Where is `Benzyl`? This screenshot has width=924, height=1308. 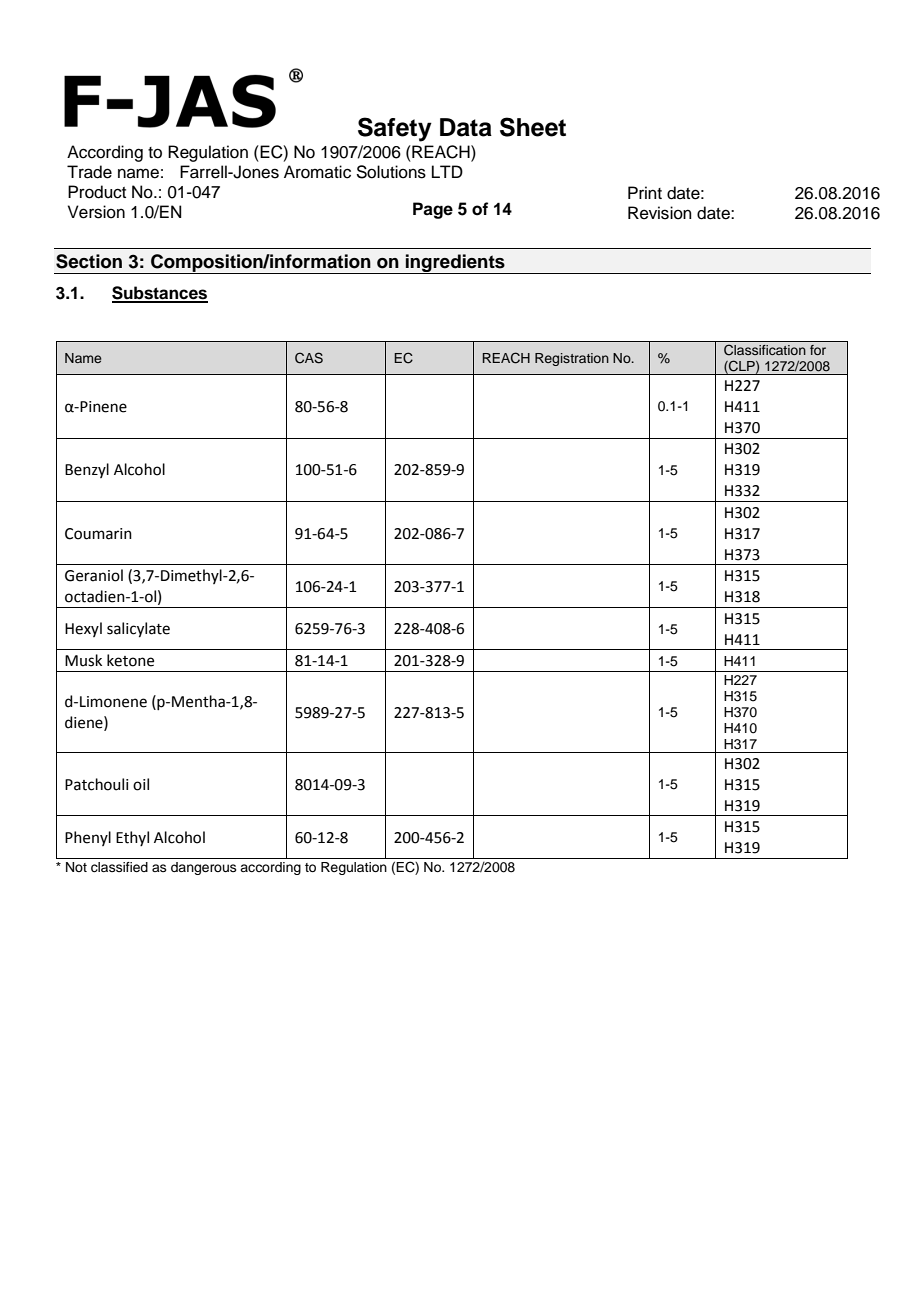 Benzyl is located at coordinates (87, 470).
